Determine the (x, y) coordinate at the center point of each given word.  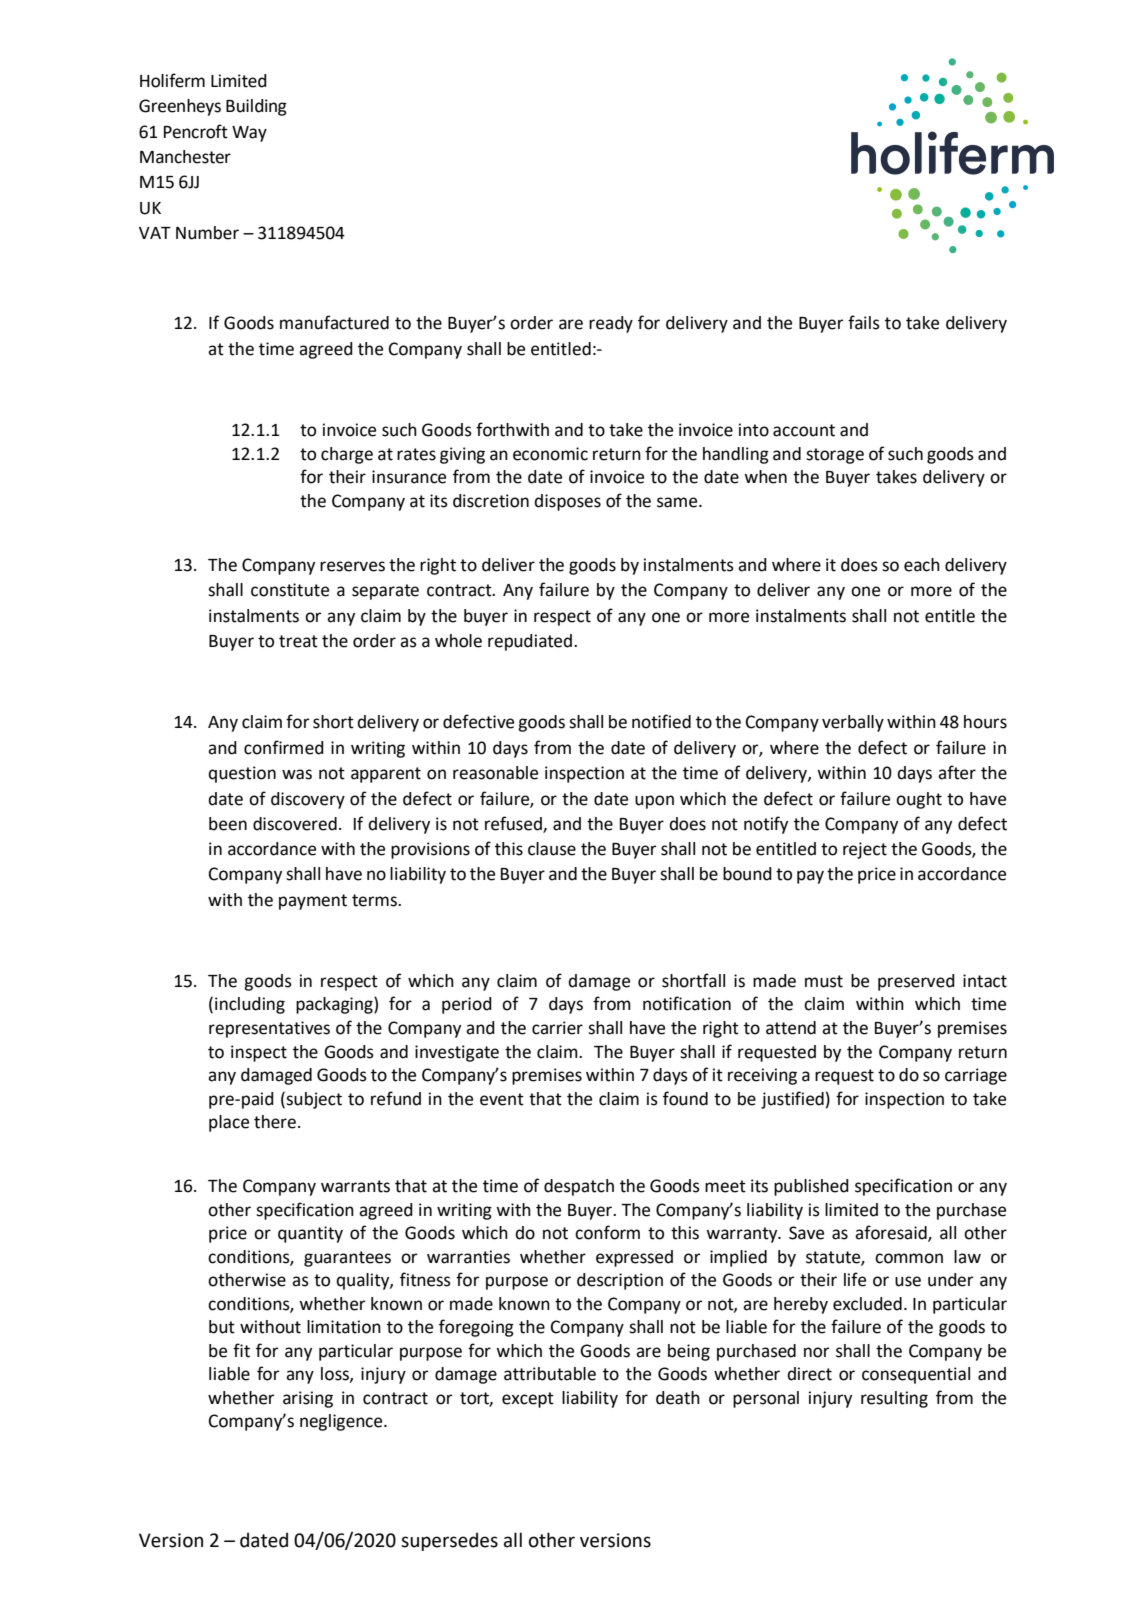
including (250, 1005)
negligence (342, 1422)
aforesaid (892, 1233)
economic (550, 454)
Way (249, 134)
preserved (916, 982)
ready (611, 324)
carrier (557, 1028)
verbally (853, 723)
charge (347, 455)
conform (607, 1232)
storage (835, 456)
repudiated (531, 642)
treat (298, 641)
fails (864, 322)
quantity (310, 1234)
